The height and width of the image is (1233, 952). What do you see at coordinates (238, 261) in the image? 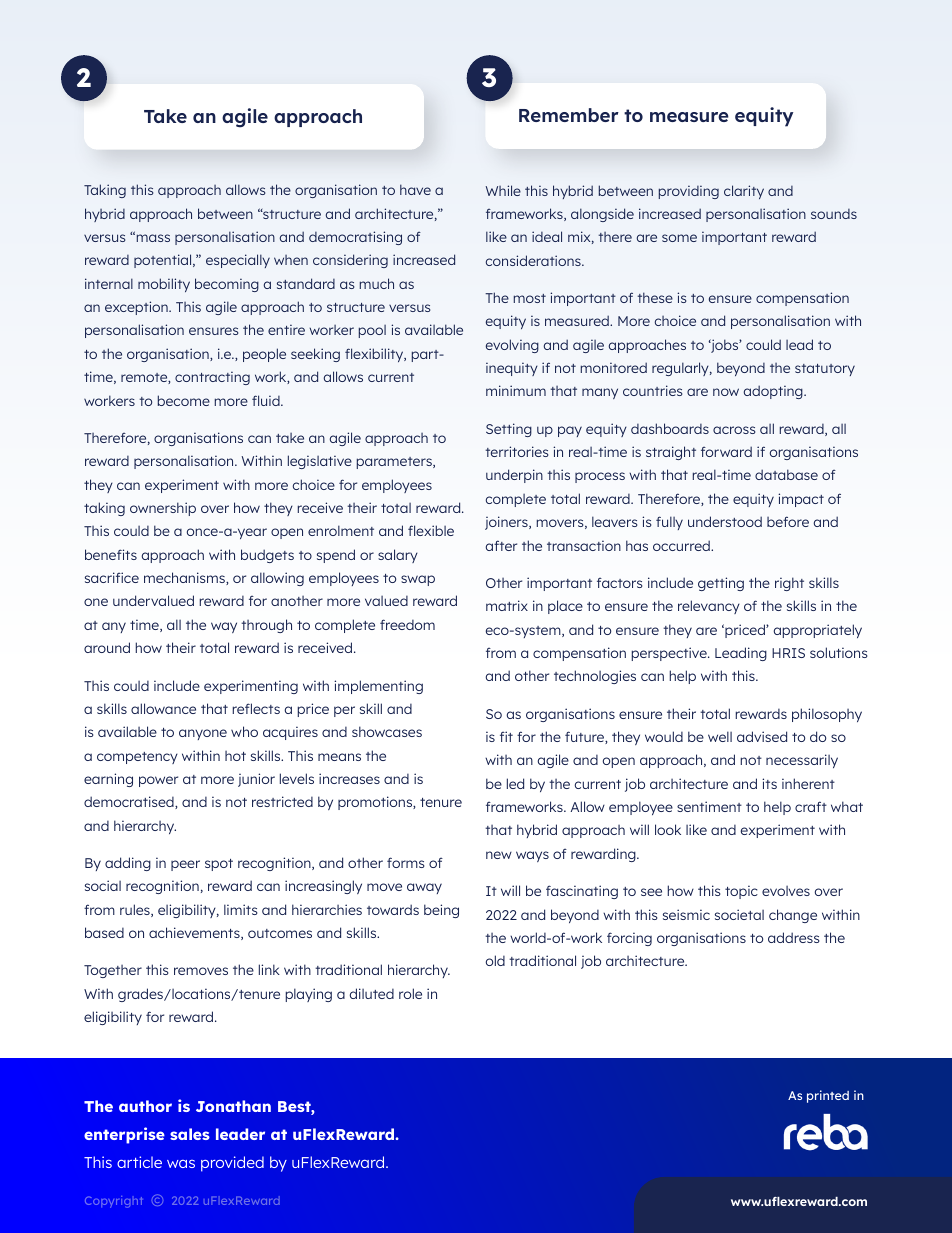
I see `especially` at bounding box center [238, 261].
